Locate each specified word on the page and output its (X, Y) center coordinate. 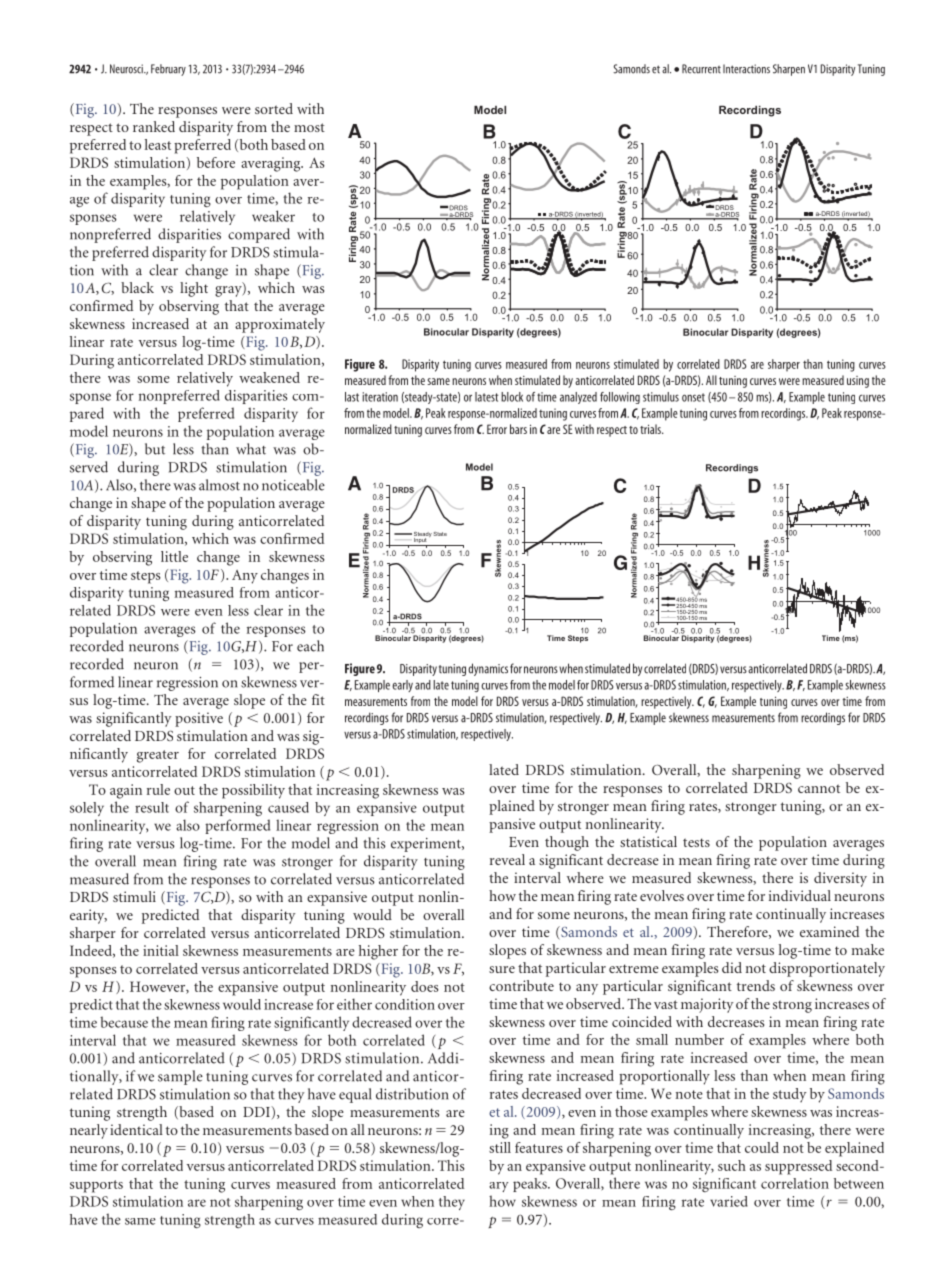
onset (693, 397)
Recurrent (701, 69)
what (251, 449)
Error (497, 429)
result (152, 807)
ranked (154, 126)
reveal (507, 859)
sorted (274, 108)
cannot (819, 788)
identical (136, 1129)
